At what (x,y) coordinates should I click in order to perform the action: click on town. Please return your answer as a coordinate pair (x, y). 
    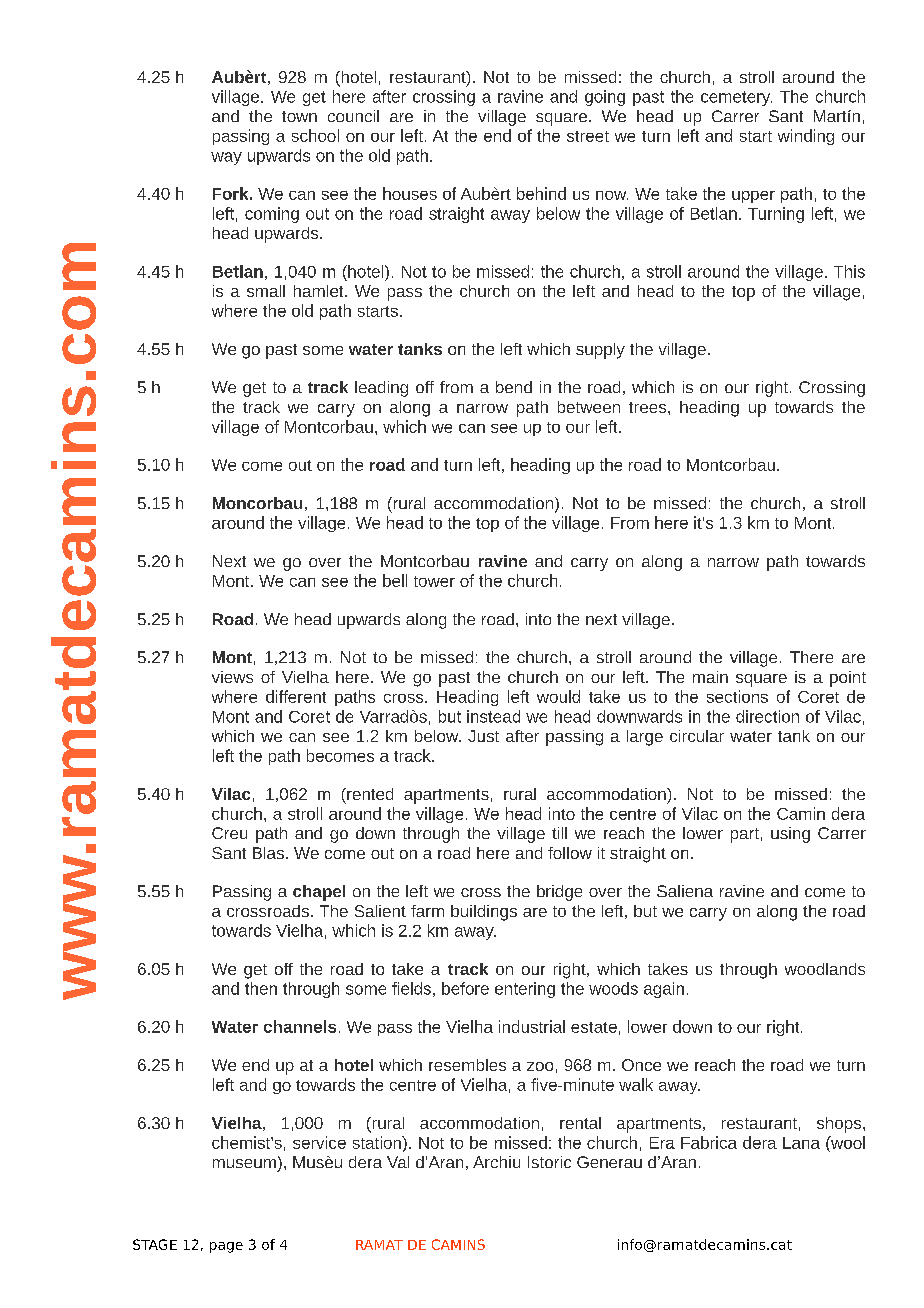
    Looking at the image, I should click on (299, 116).
